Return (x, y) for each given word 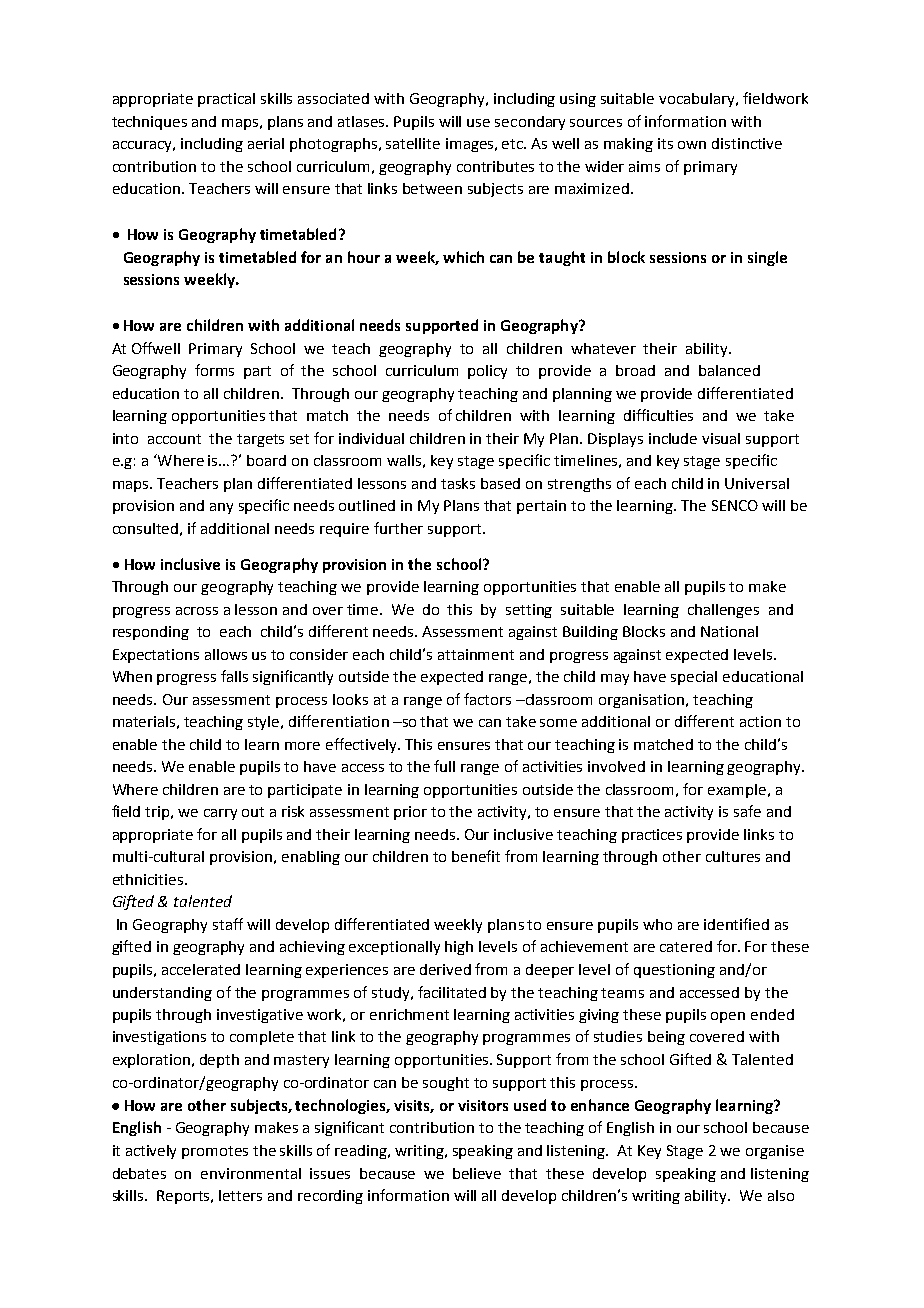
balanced (729, 370)
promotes (215, 1152)
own (692, 145)
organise (775, 1152)
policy (487, 372)
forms (214, 370)
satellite (413, 143)
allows (226, 654)
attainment (476, 654)
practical (226, 100)
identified (736, 924)
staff (228, 924)
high (459, 948)
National (729, 631)
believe (477, 1173)
